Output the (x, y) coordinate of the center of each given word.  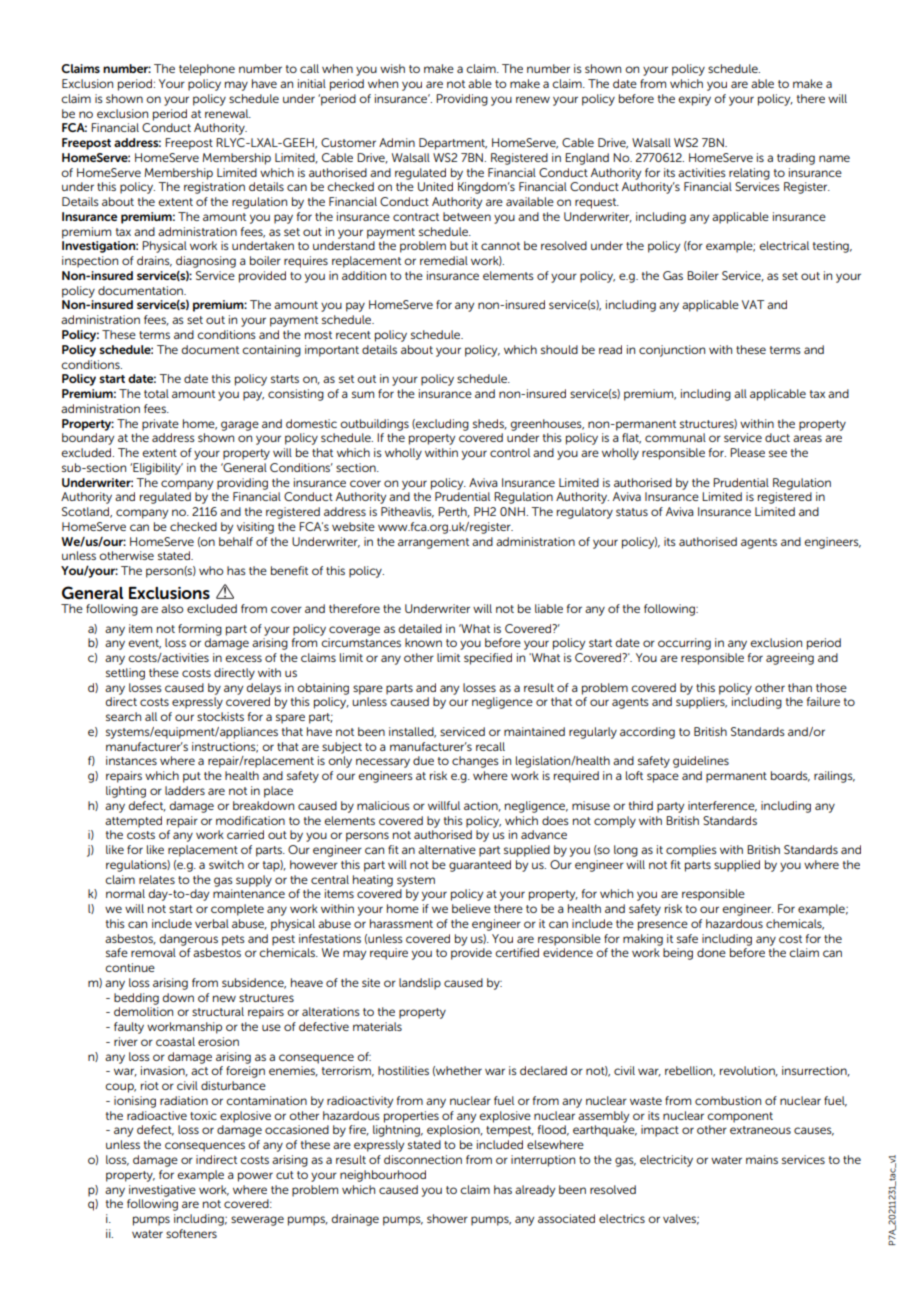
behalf (236, 541)
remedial (444, 260)
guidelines (701, 762)
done (711, 952)
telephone (207, 70)
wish (392, 68)
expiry (694, 100)
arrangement (433, 543)
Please (747, 452)
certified (517, 952)
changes (475, 762)
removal (153, 952)
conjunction (672, 351)
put (192, 777)
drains (154, 261)
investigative (162, 1191)
